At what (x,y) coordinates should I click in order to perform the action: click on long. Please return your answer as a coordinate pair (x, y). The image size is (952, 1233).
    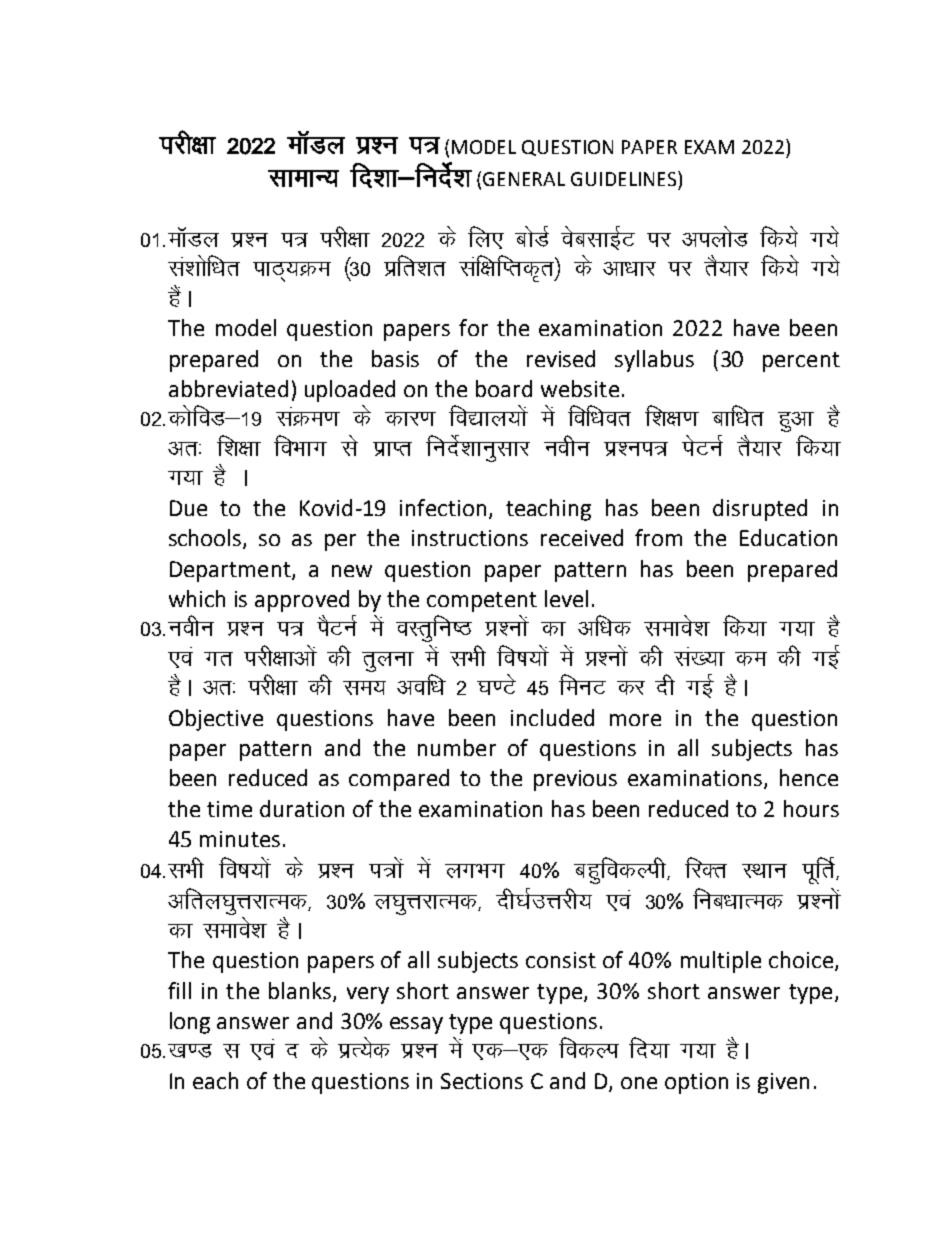
    Looking at the image, I should click on (190, 1023).
